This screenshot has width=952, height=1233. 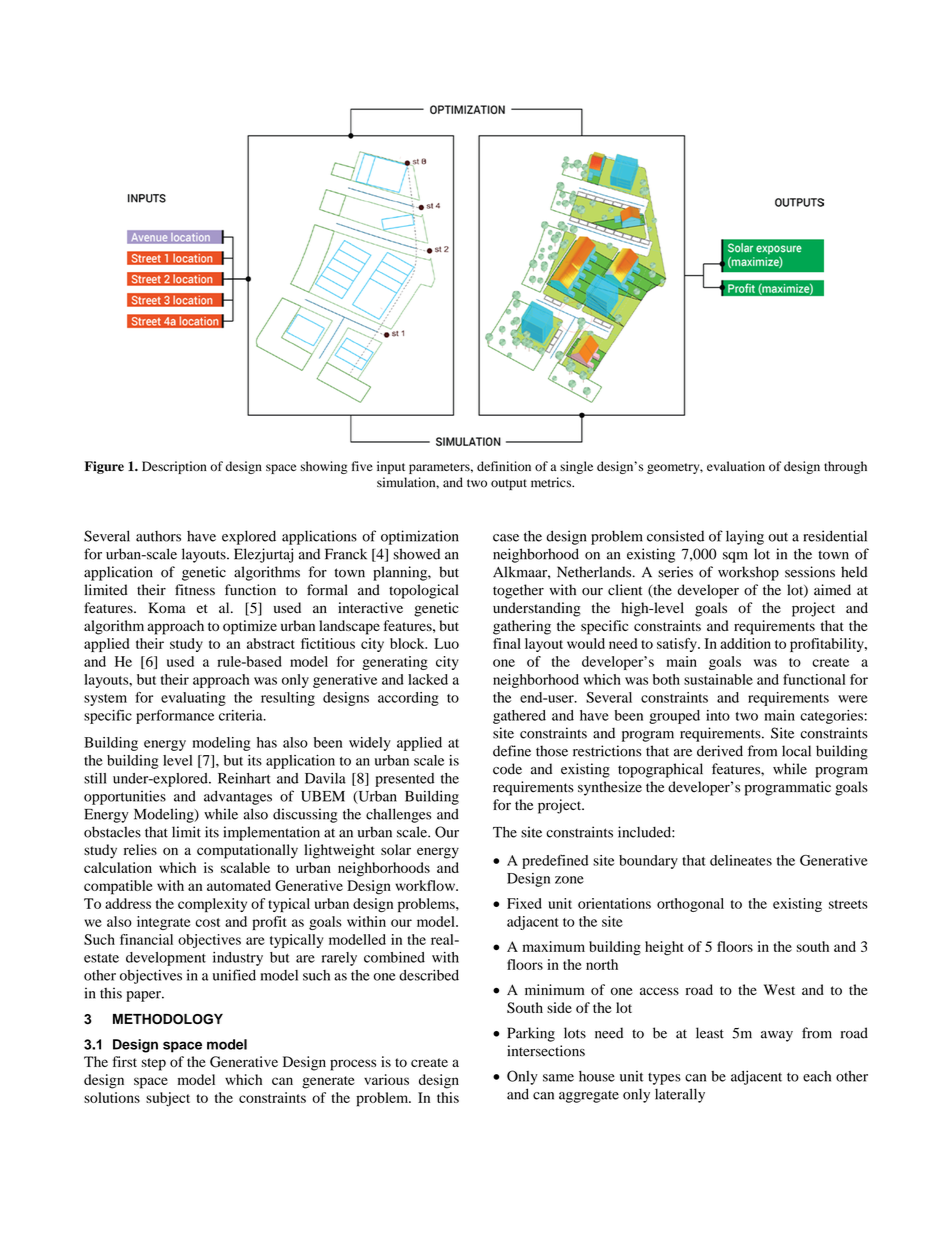 I want to click on code, so click(x=507, y=769).
